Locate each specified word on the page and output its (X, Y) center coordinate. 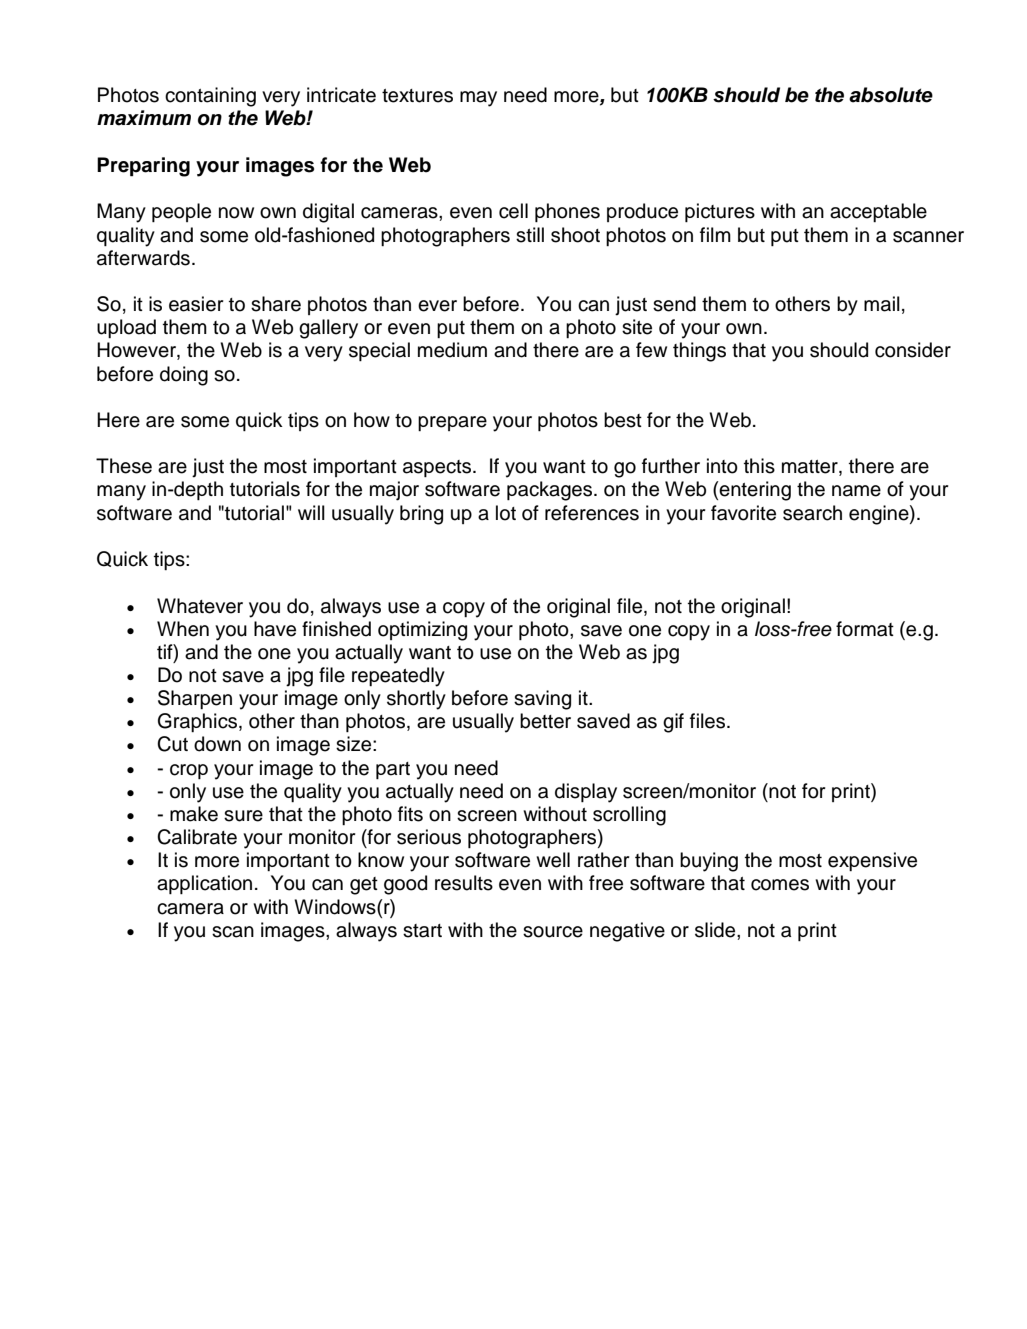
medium (452, 350)
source (553, 932)
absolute (891, 95)
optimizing (422, 631)
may (478, 99)
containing (210, 97)
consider (913, 350)
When (183, 629)
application (204, 884)
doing (184, 376)
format (865, 629)
